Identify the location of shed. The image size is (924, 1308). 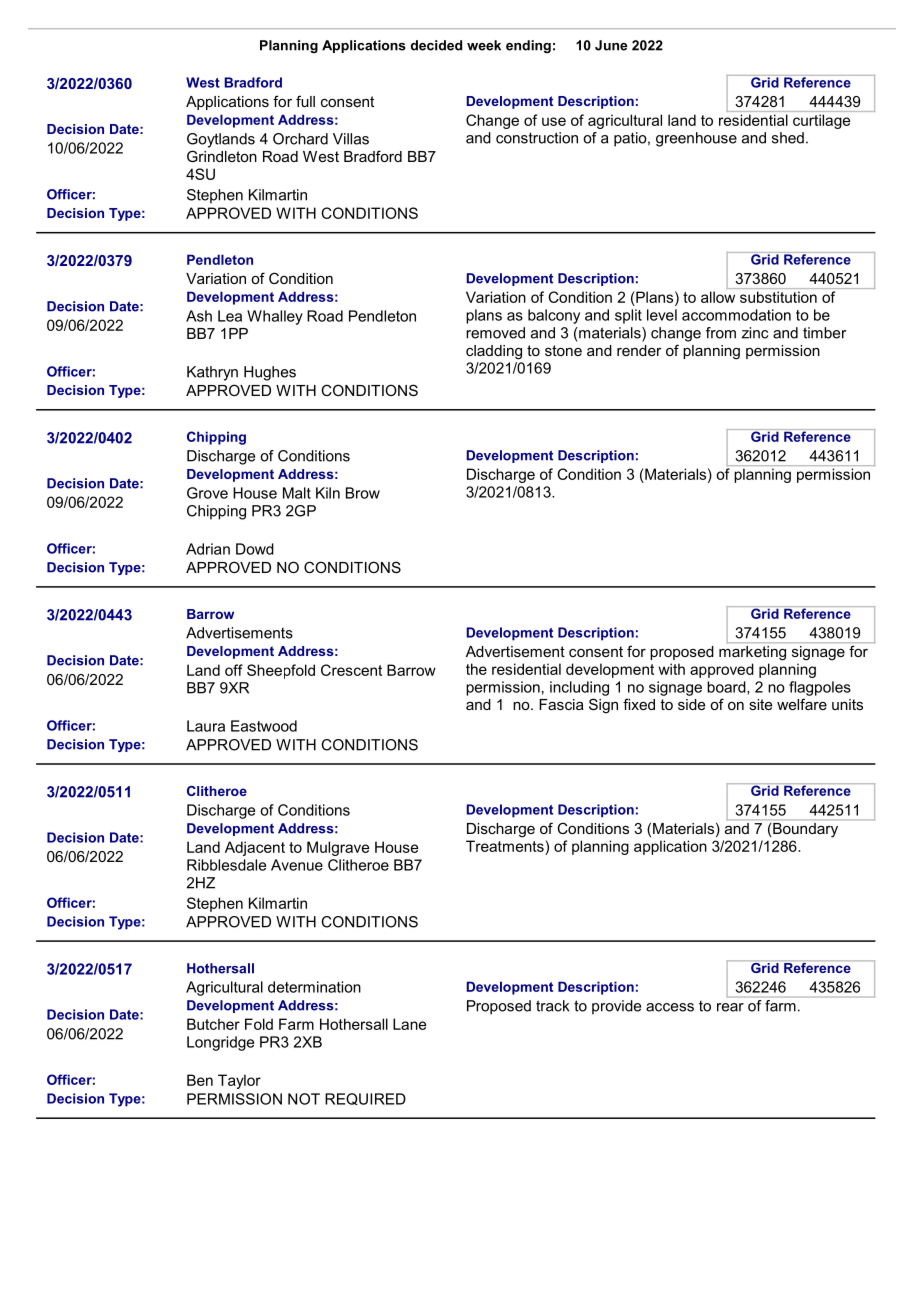
(788, 138).
